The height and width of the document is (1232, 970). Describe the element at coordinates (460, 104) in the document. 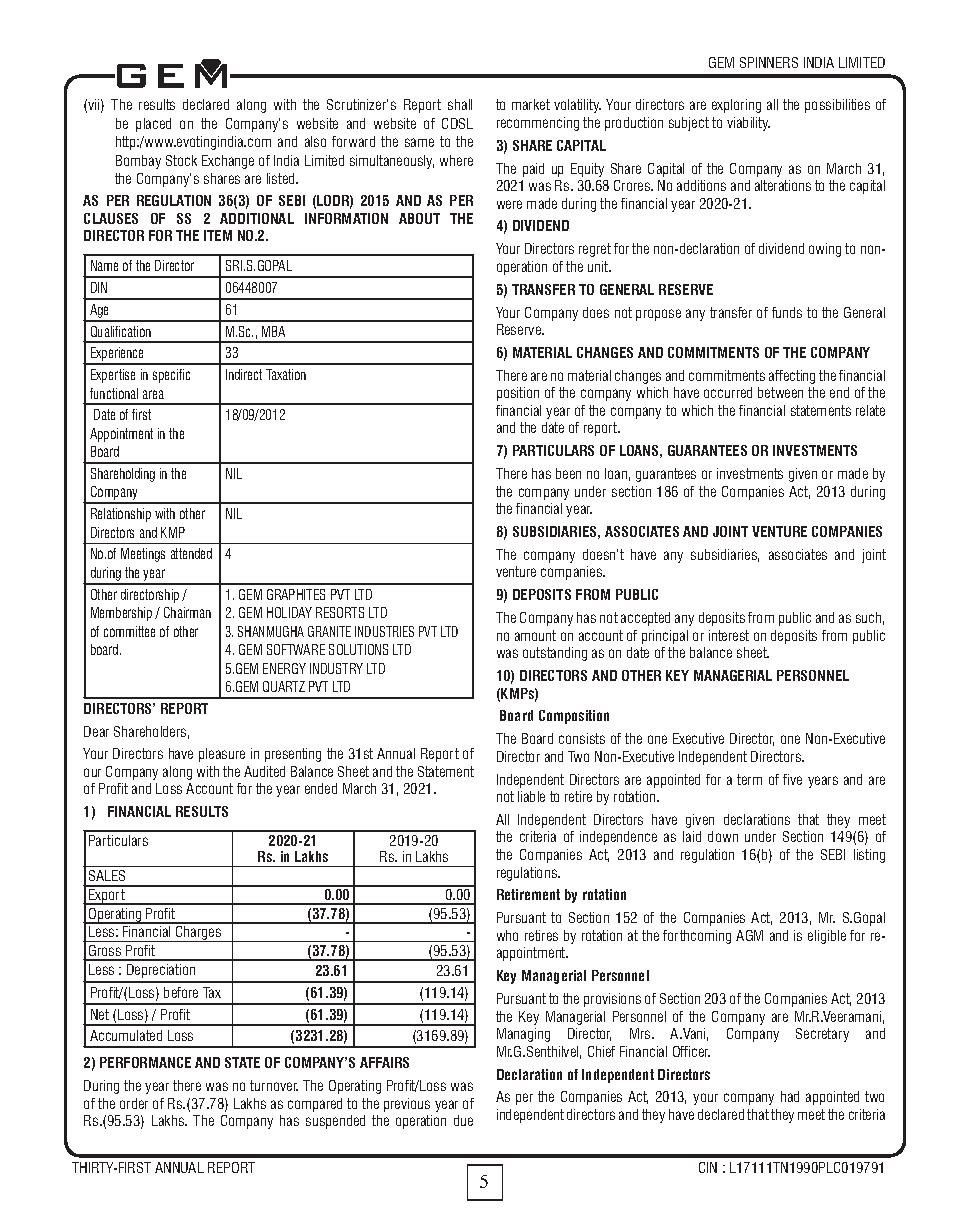

I see `shall` at that location.
